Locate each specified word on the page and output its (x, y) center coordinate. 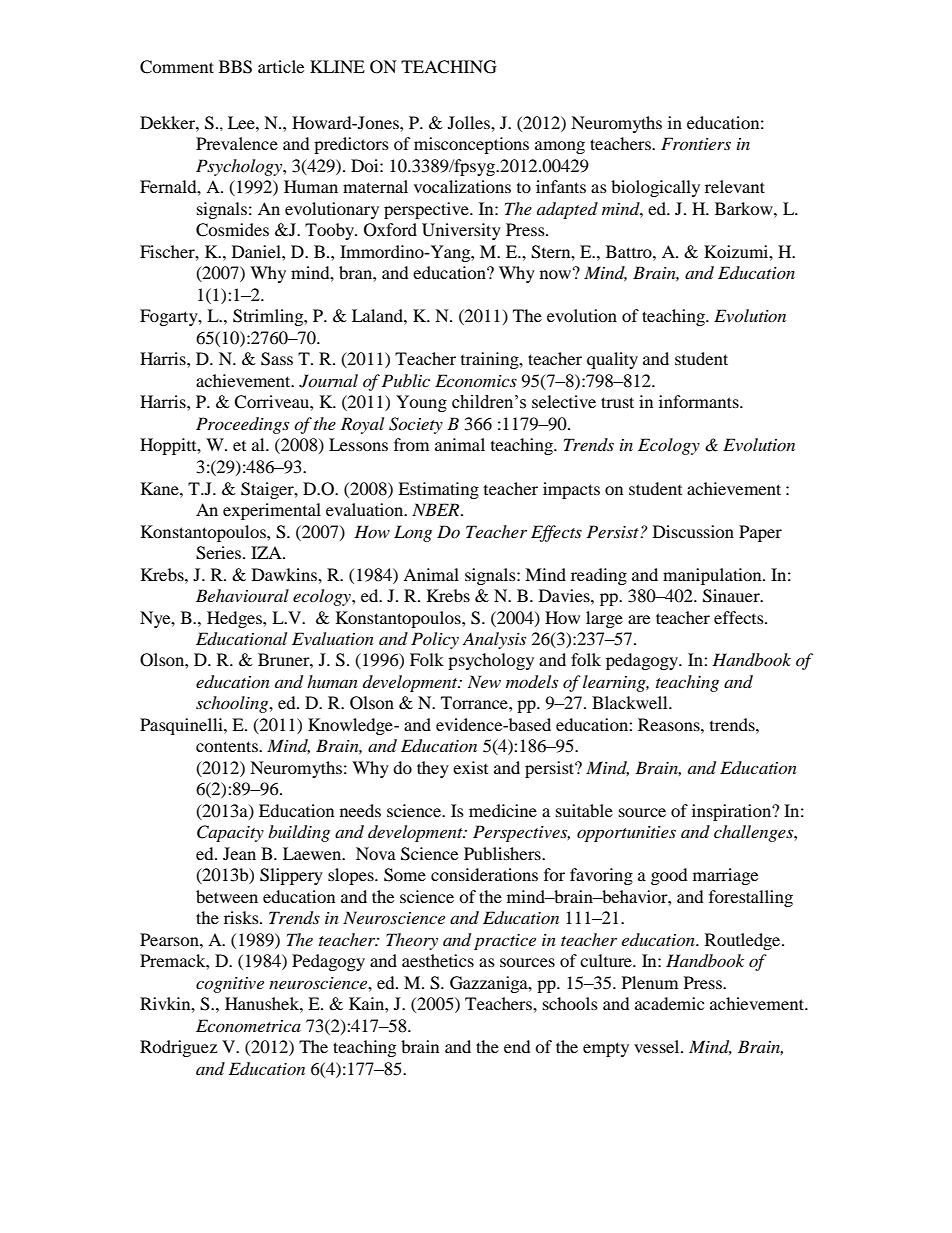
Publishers (503, 853)
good (669, 876)
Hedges (235, 619)
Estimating (438, 490)
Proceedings (242, 425)
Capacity (230, 833)
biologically (655, 188)
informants (700, 401)
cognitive (230, 985)
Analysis (494, 640)
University (461, 231)
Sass (277, 359)
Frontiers (696, 143)
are (639, 619)
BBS (235, 67)
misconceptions (471, 145)
